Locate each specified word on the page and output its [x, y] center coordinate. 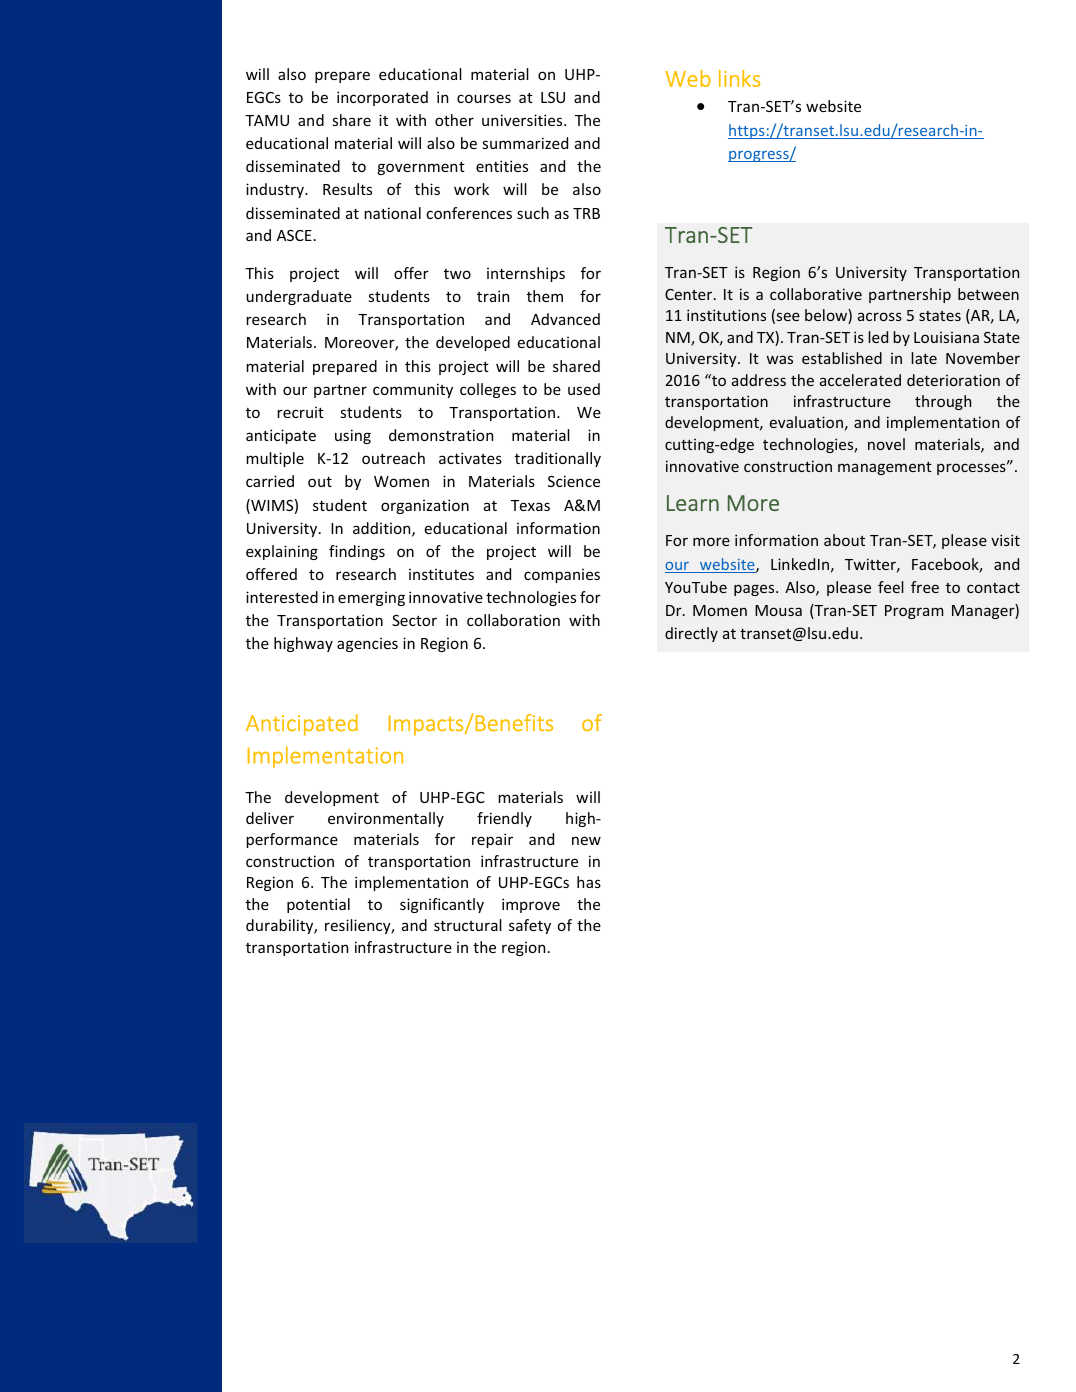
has [589, 882]
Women [401, 481]
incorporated [382, 98]
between [988, 294]
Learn [693, 503]
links [739, 78]
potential [318, 905]
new [586, 840]
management [885, 468]
